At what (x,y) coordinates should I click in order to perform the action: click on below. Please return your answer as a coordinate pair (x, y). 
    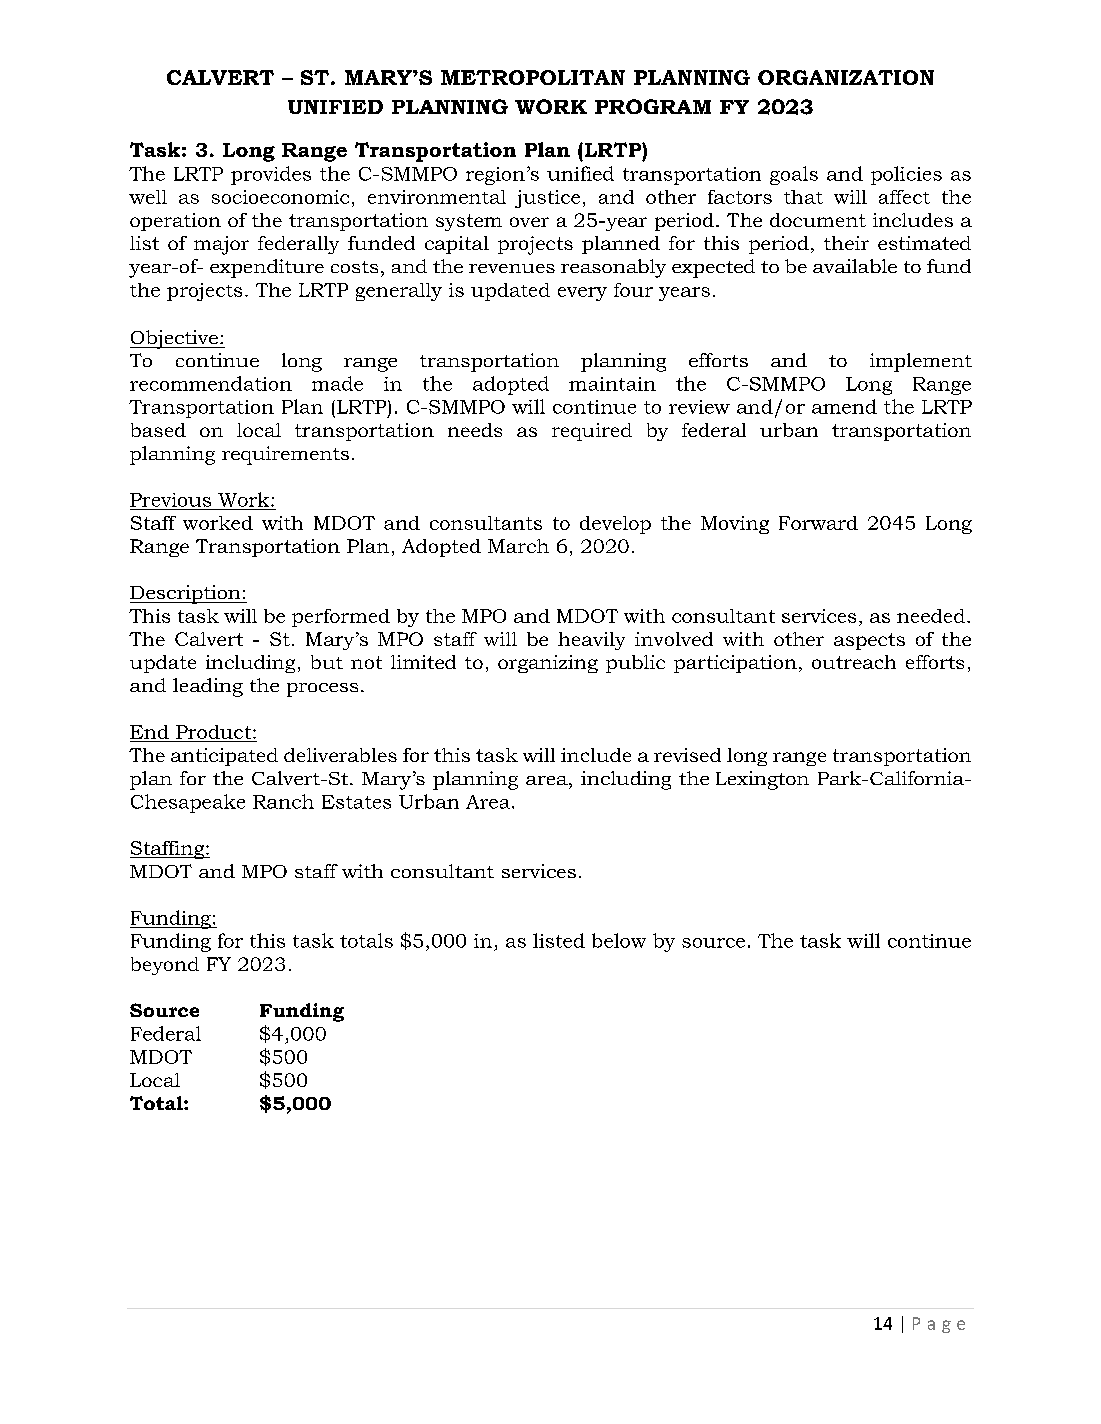
    Looking at the image, I should click on (619, 940).
